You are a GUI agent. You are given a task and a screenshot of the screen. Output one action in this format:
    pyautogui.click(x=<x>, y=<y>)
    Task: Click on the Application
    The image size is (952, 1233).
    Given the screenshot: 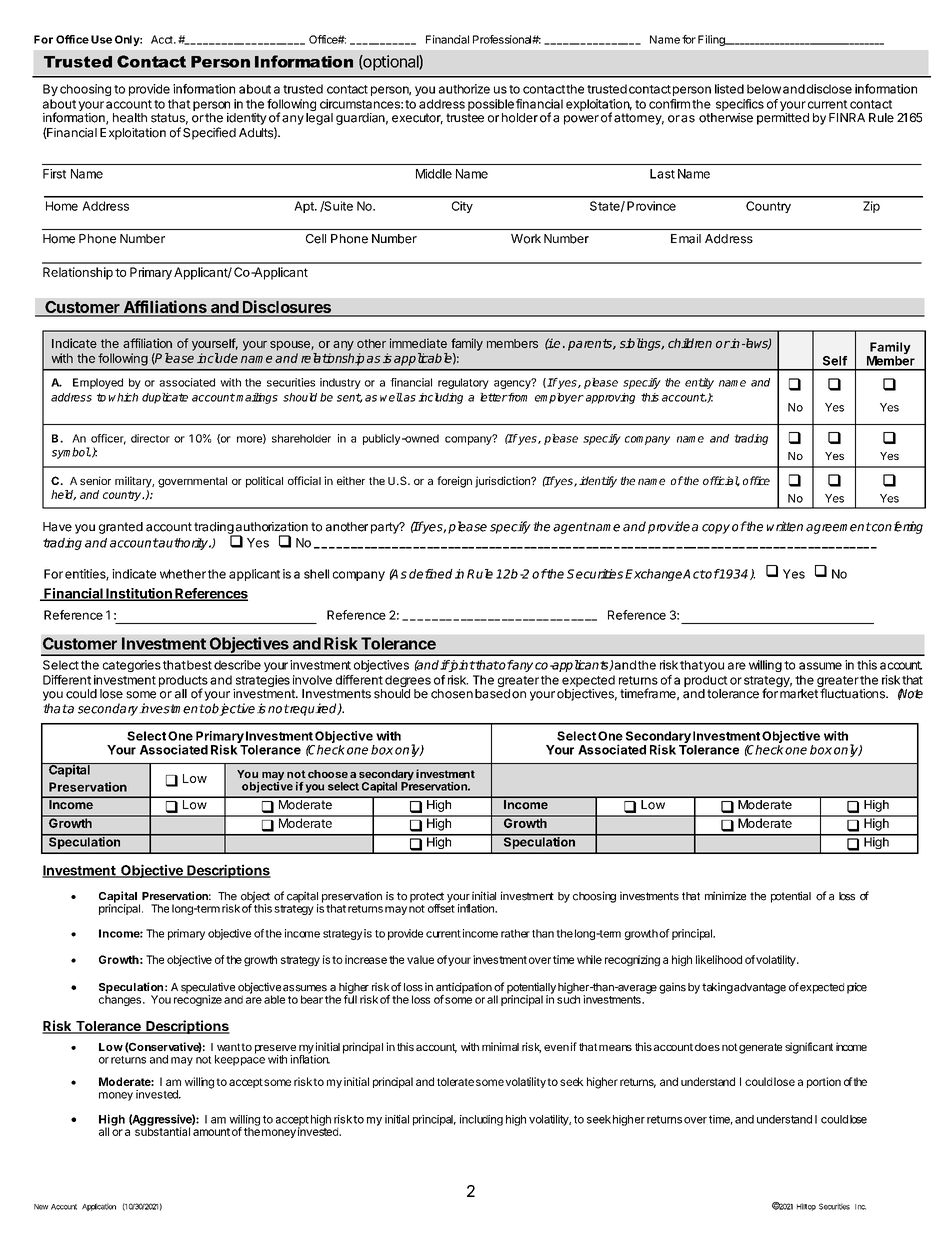 What is the action you would take?
    pyautogui.click(x=99, y=1207)
